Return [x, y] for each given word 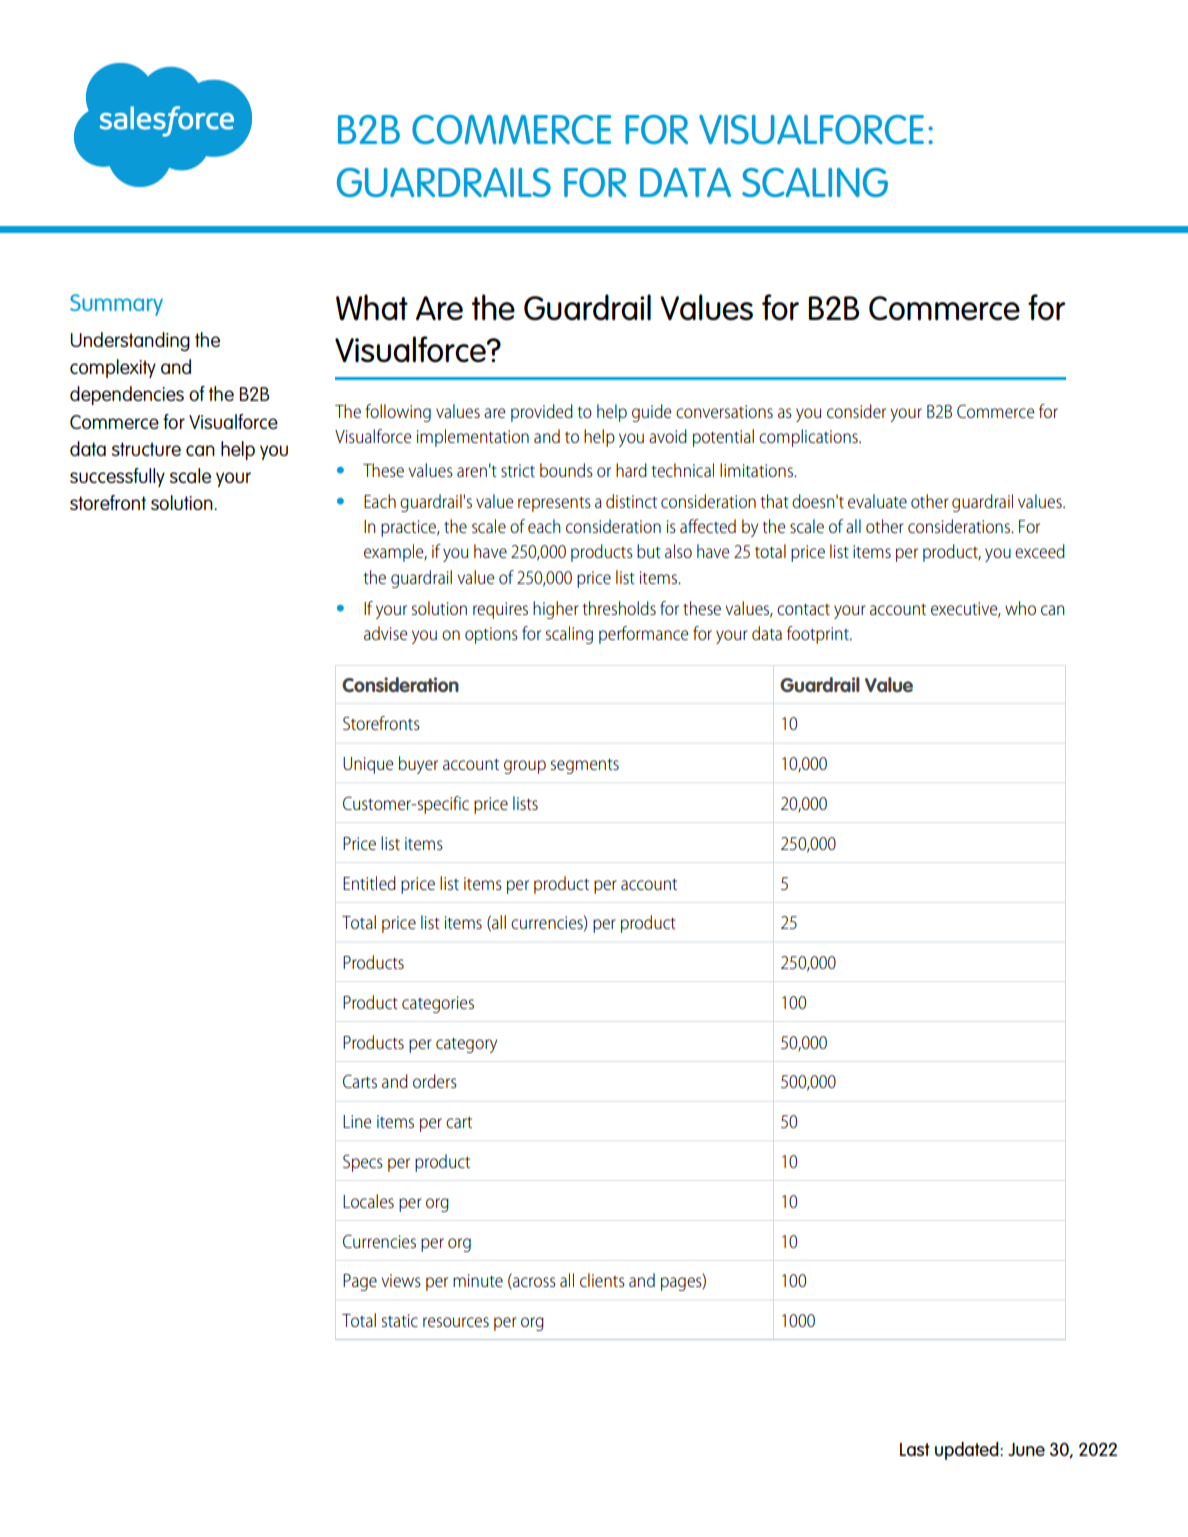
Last [915, 1449]
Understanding [130, 341]
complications [809, 438]
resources [456, 1322]
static [400, 1320]
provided [542, 413]
